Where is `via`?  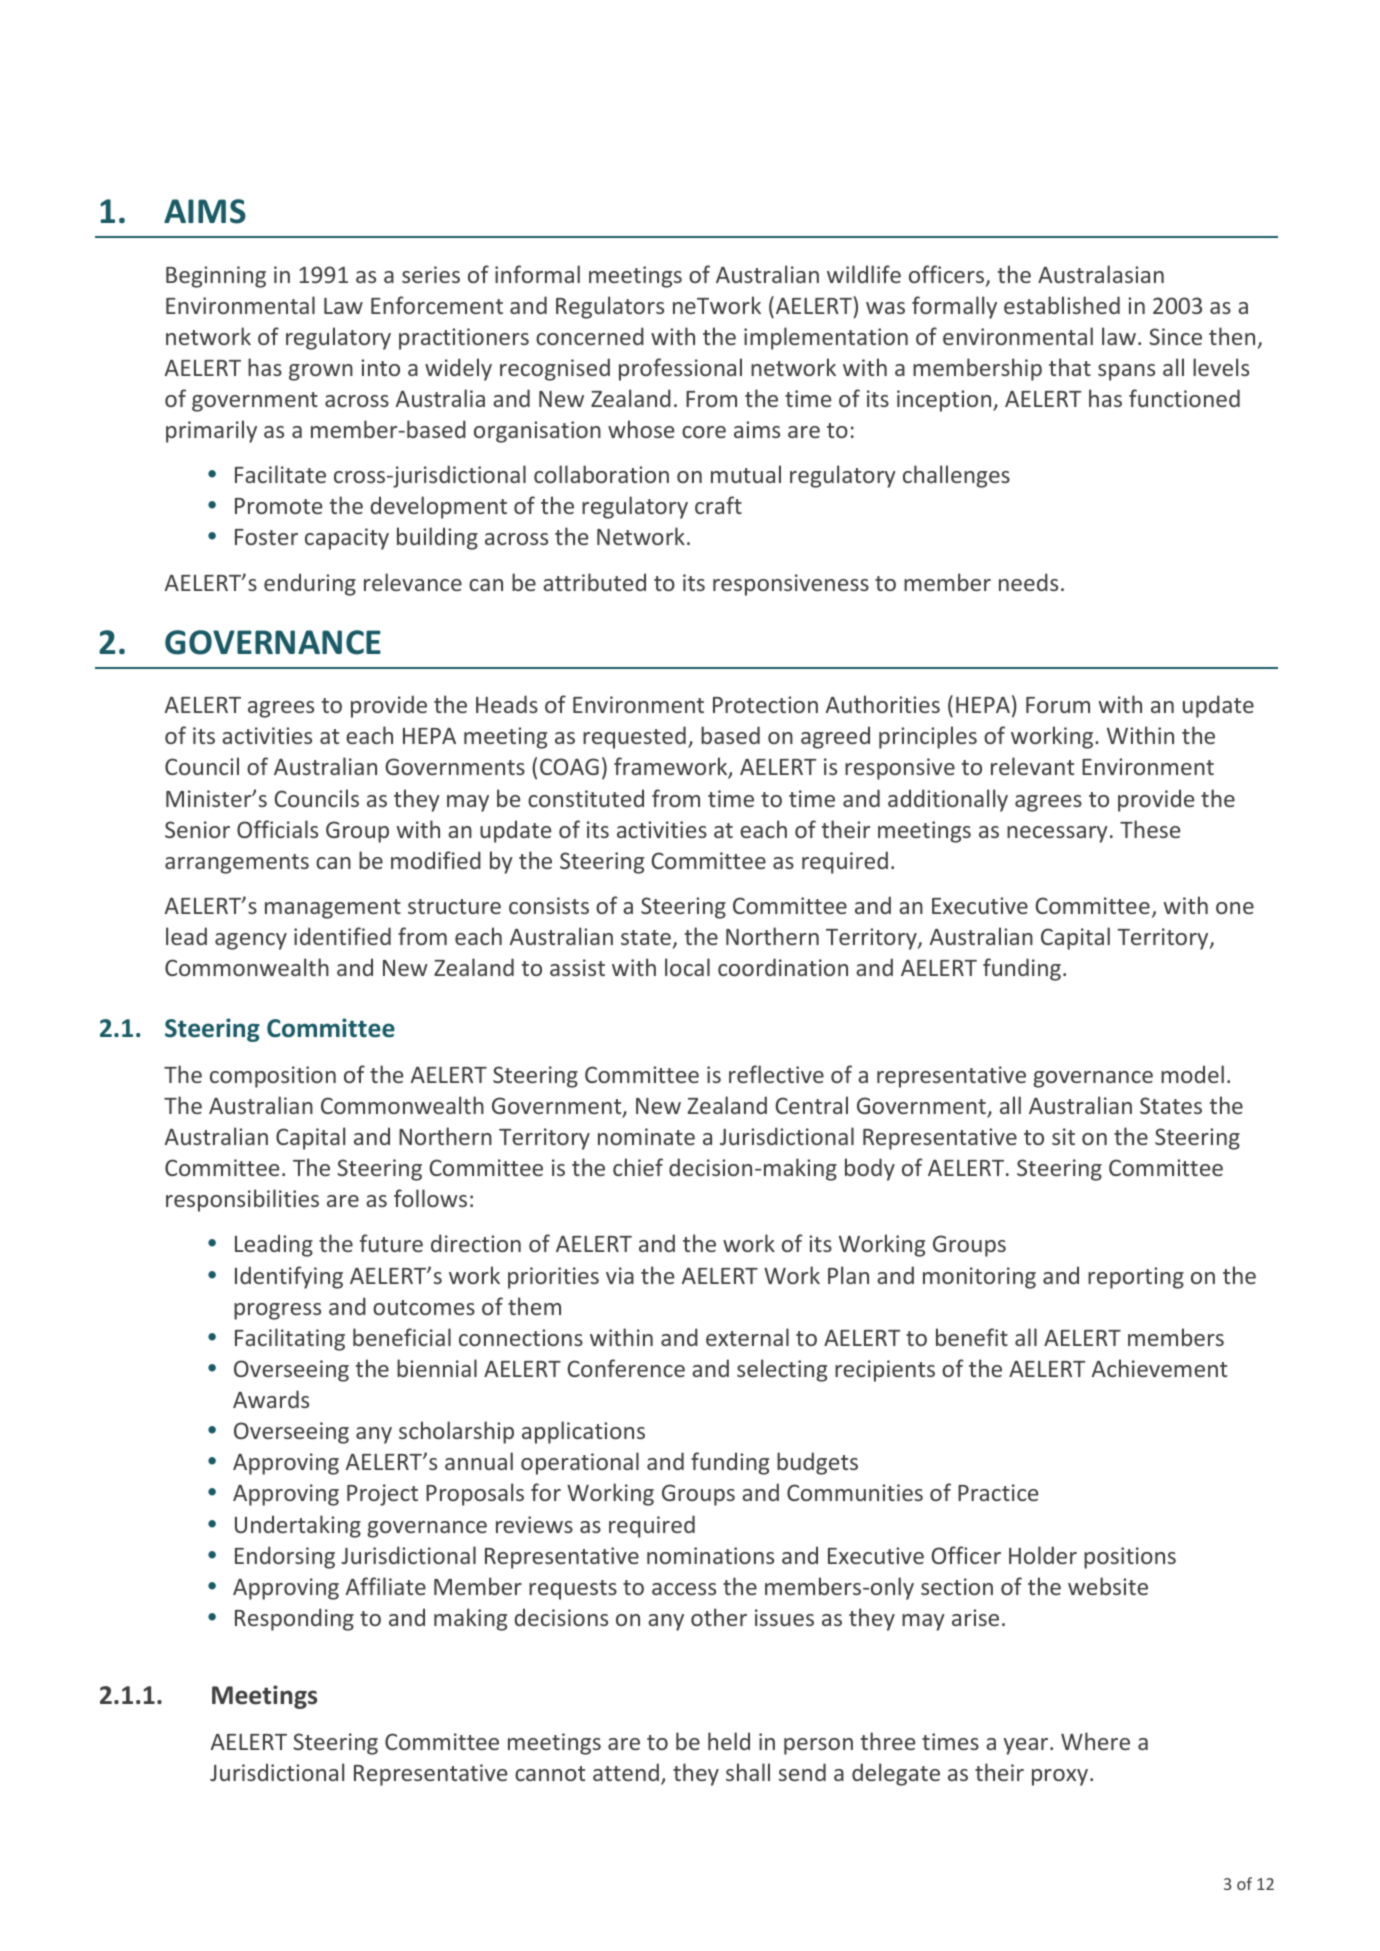
via is located at coordinates (620, 1275).
